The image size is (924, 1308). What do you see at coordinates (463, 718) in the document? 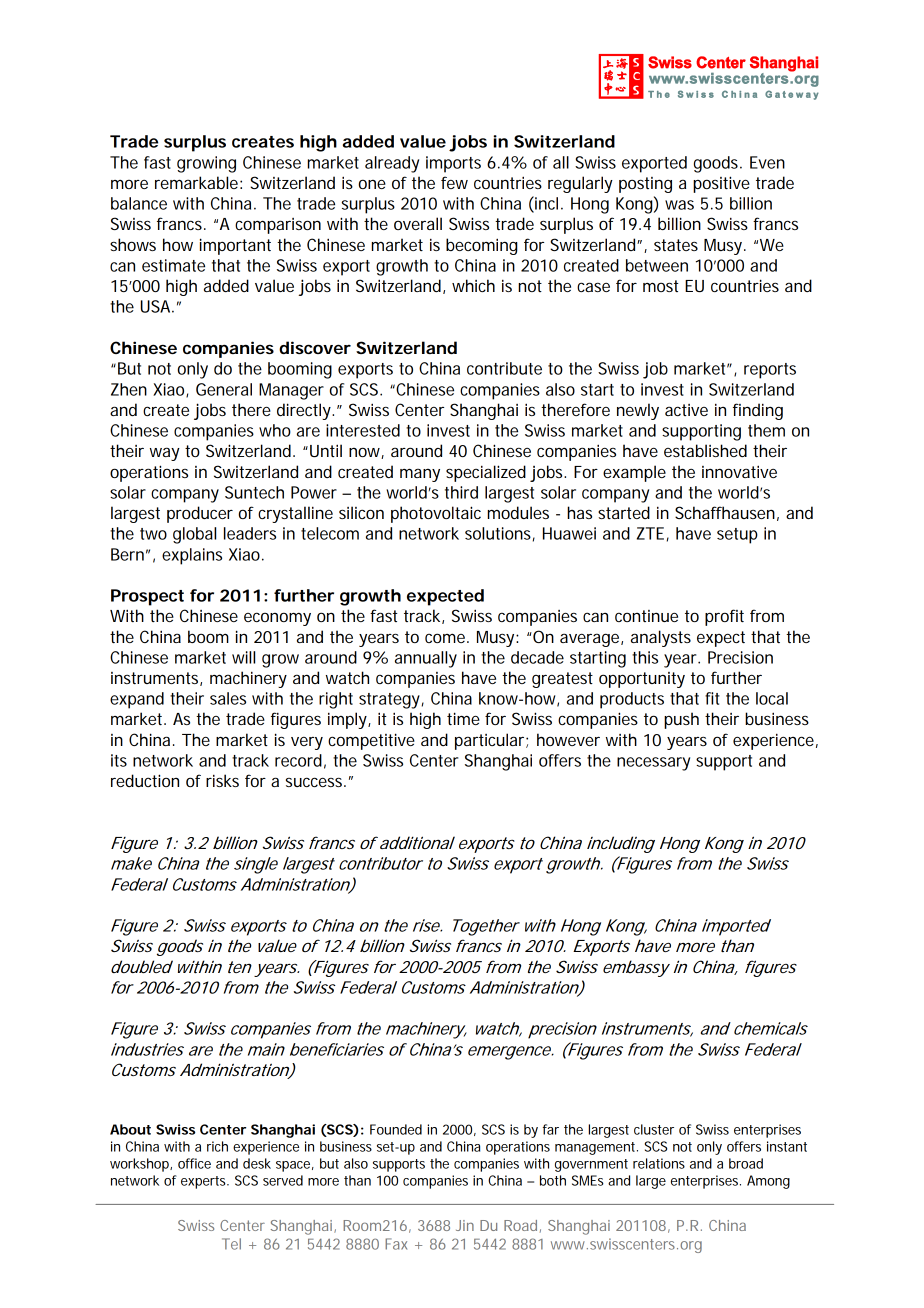
I see `time` at bounding box center [463, 718].
